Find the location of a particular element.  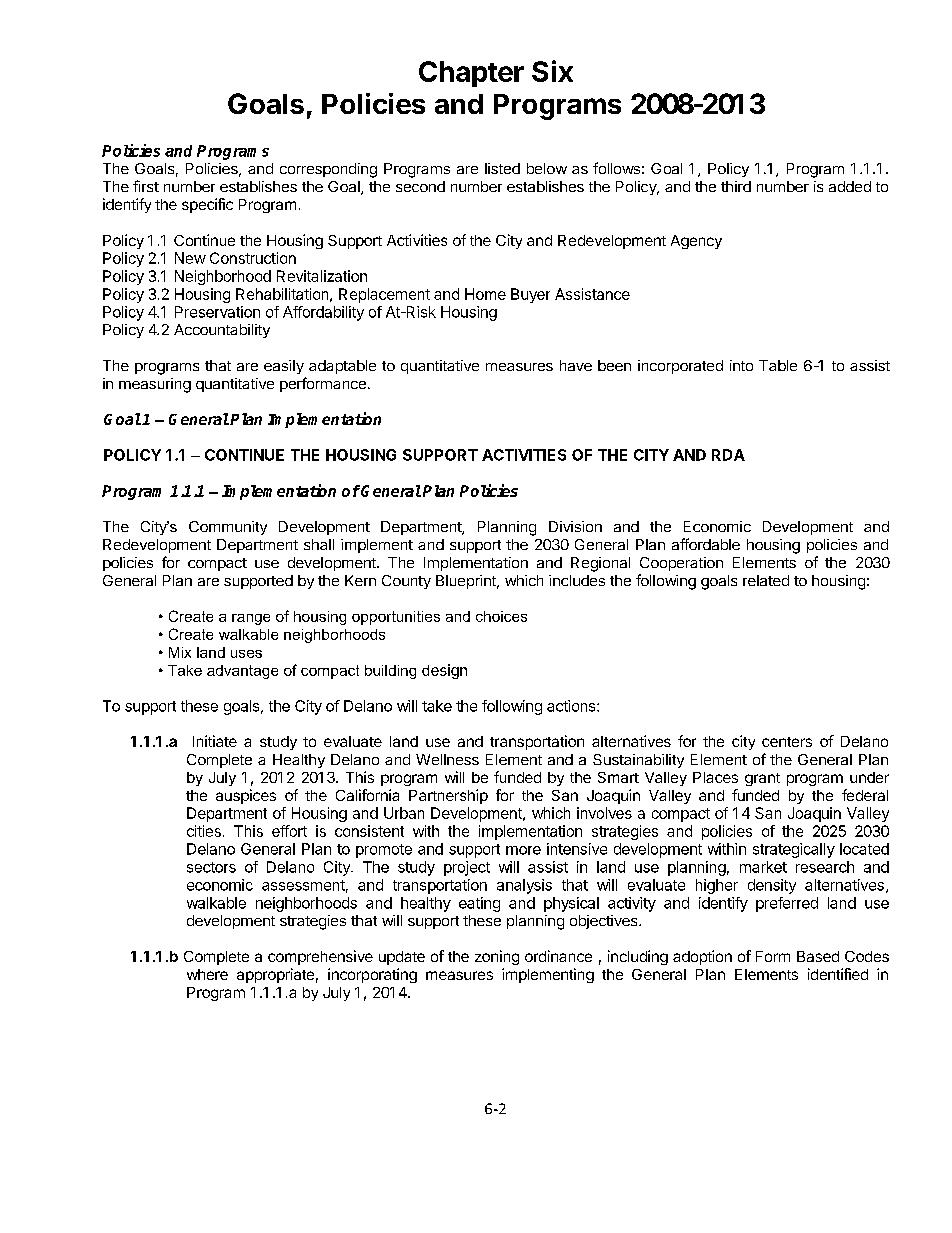

Community is located at coordinates (228, 528).
